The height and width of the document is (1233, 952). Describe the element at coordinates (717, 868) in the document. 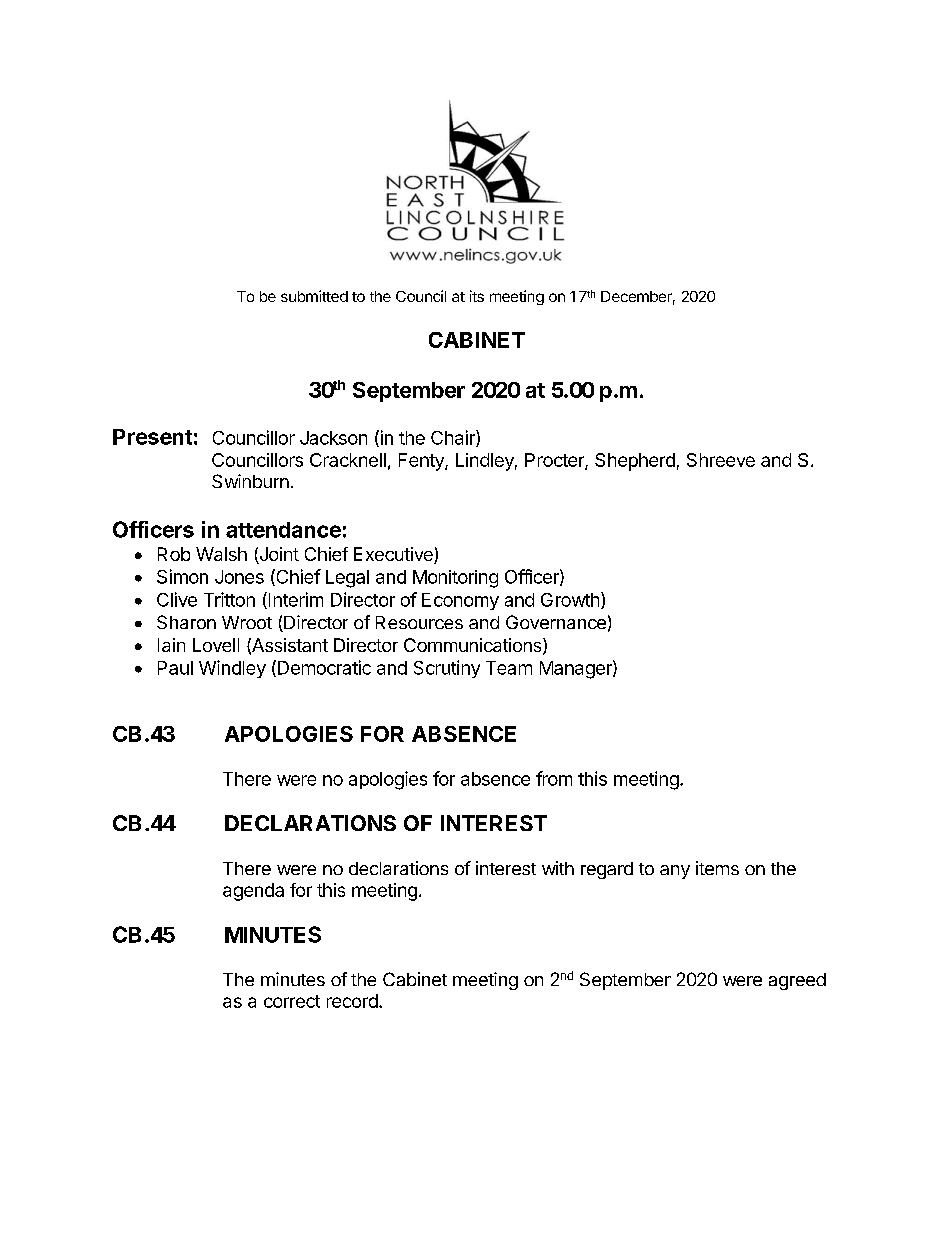

I see `items` at that location.
